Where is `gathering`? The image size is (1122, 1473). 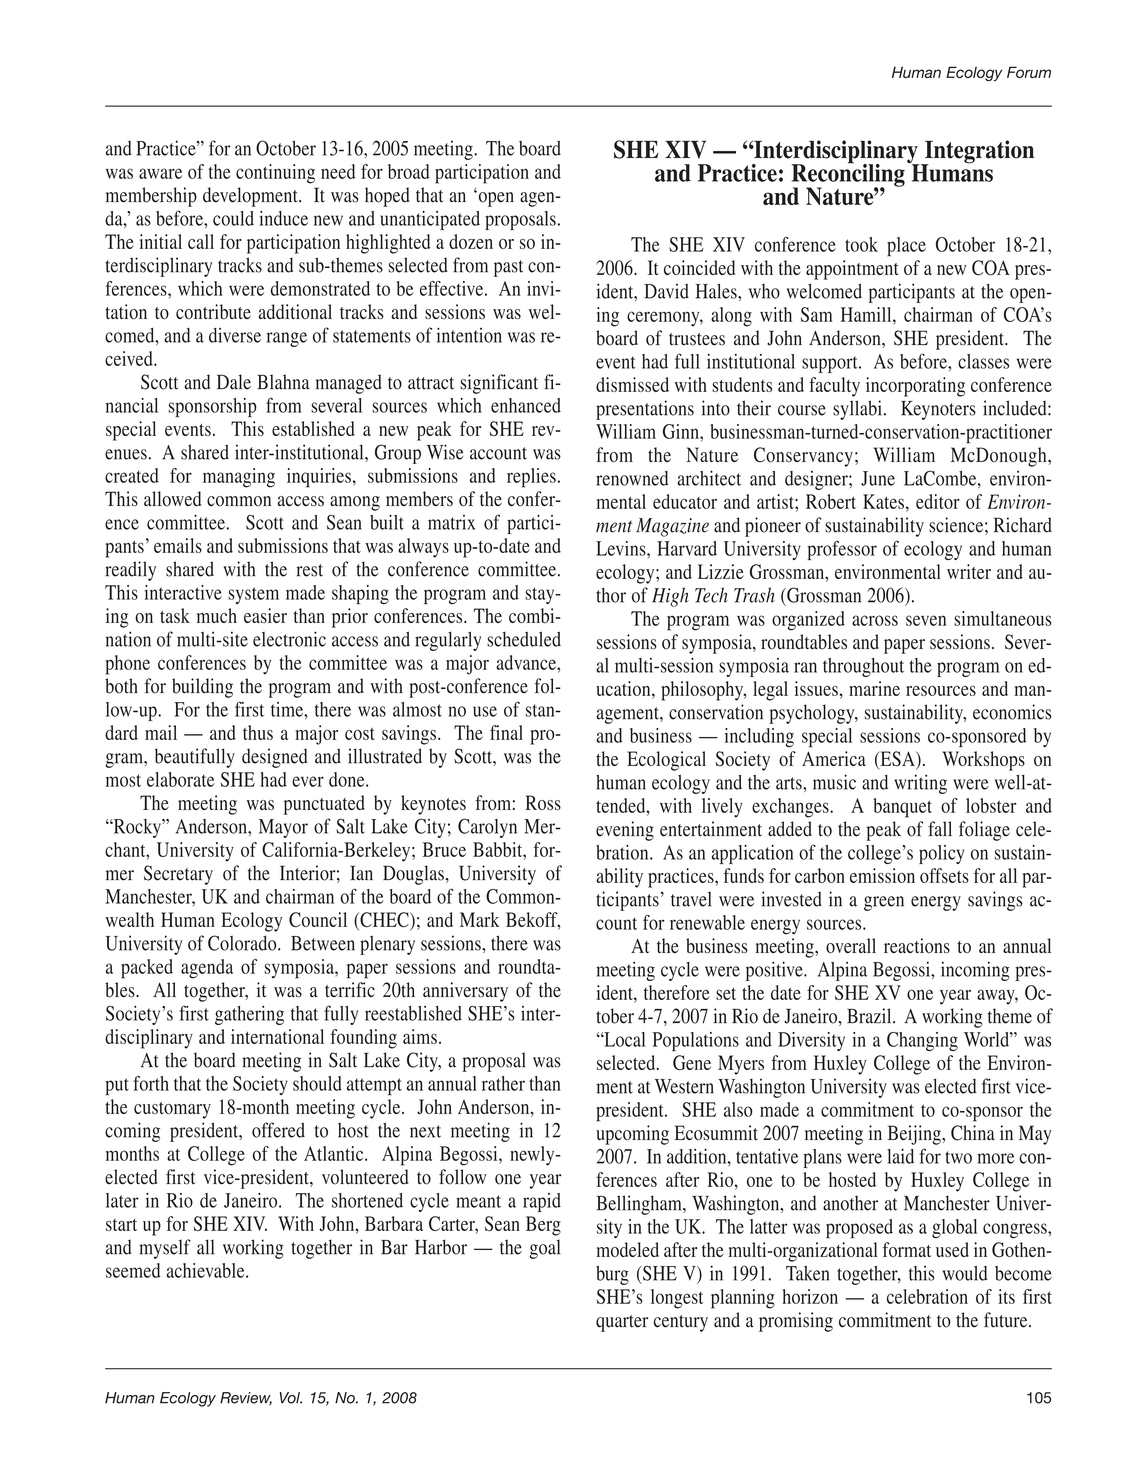
gathering is located at coordinates (249, 1015).
